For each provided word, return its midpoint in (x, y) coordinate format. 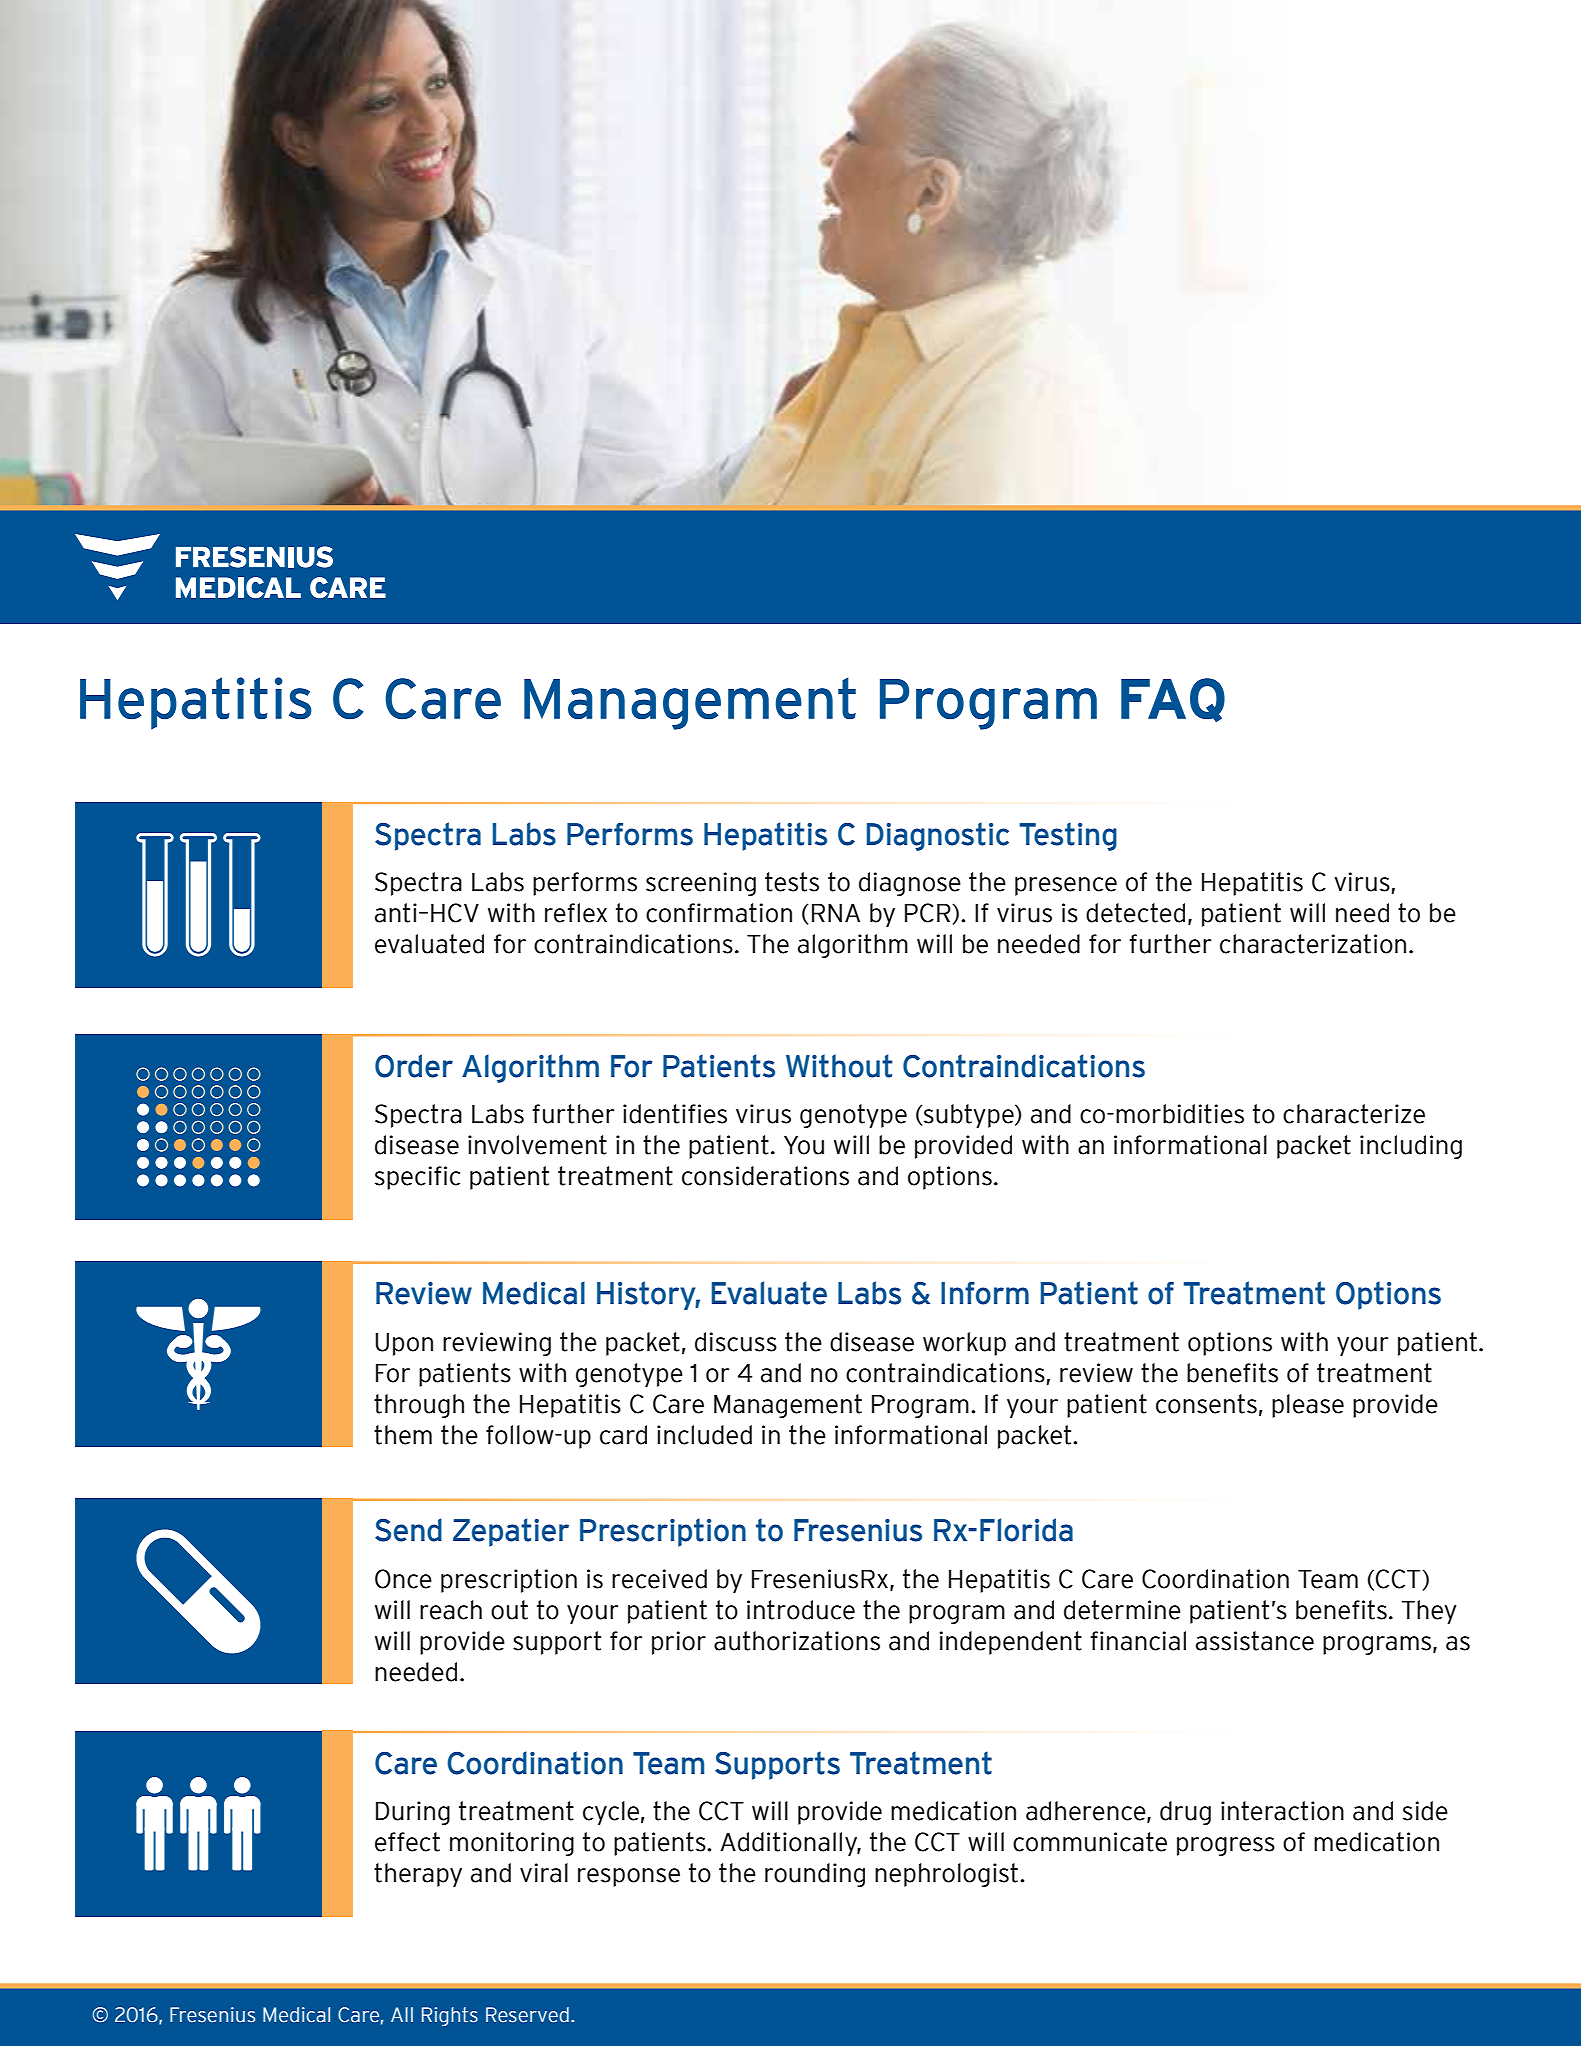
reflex (576, 913)
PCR (929, 913)
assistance (1255, 1641)
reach (451, 1610)
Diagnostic (938, 836)
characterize (1354, 1114)
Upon (404, 1344)
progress (1226, 1847)
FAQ (1173, 700)
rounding (815, 1875)
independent (1010, 1643)
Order (414, 1066)
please (1308, 1406)
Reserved (527, 2015)
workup (964, 1344)
